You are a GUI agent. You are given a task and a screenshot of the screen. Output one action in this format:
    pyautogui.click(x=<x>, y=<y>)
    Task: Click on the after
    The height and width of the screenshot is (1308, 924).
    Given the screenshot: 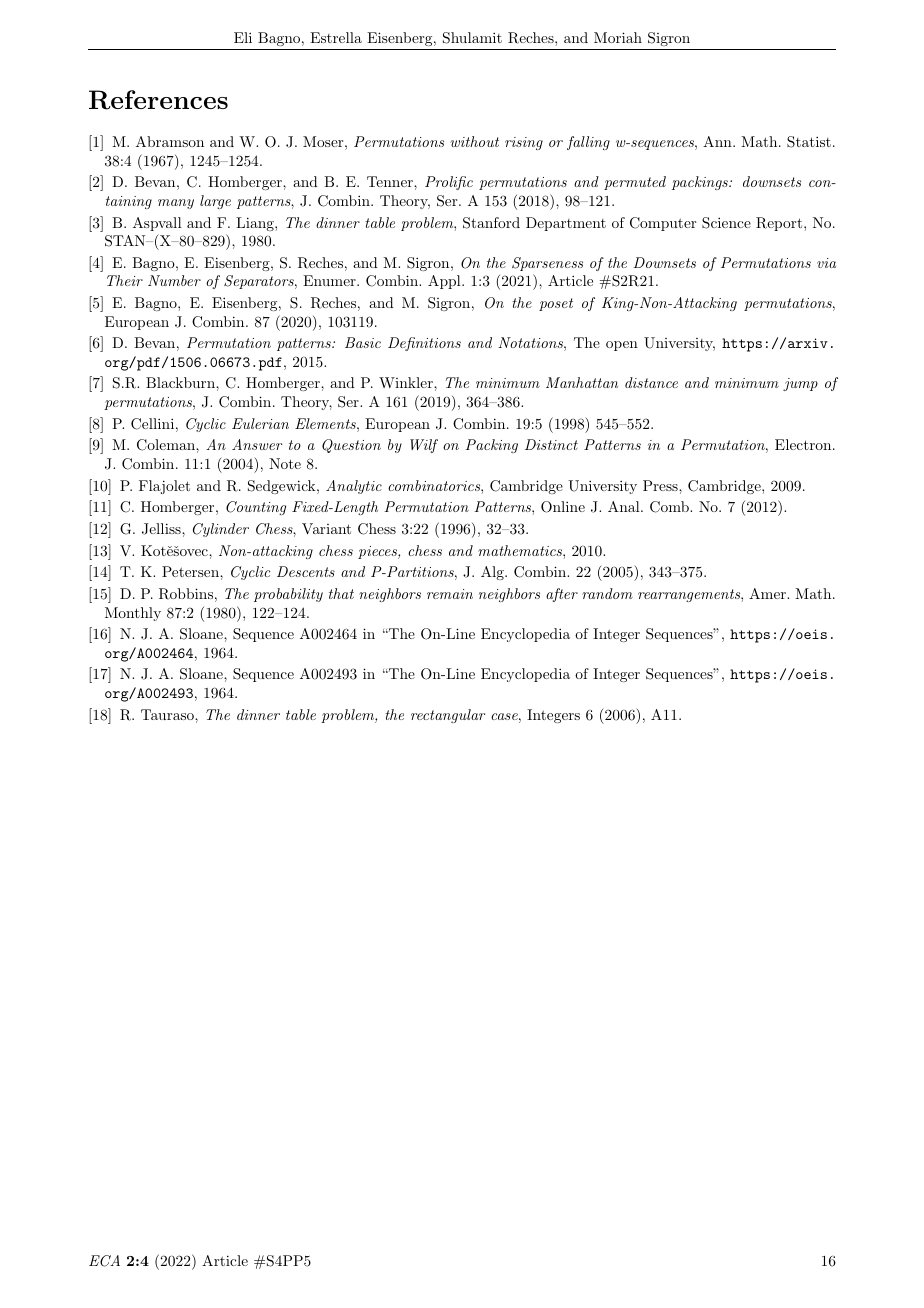 What is the action you would take?
    pyautogui.click(x=562, y=595)
